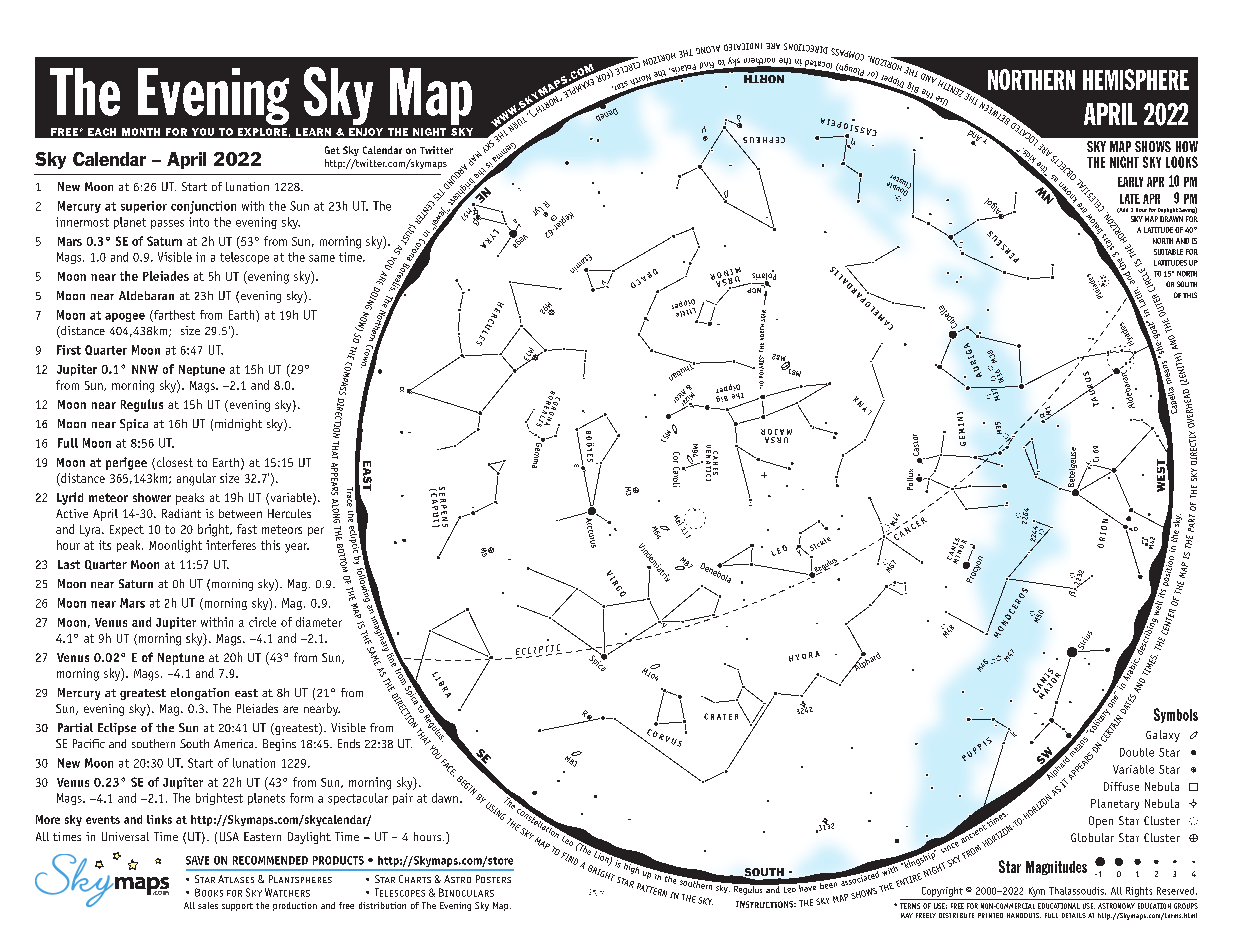  Describe the element at coordinates (1136, 79) in the screenshot. I see `HEMISPHERE` at that location.
